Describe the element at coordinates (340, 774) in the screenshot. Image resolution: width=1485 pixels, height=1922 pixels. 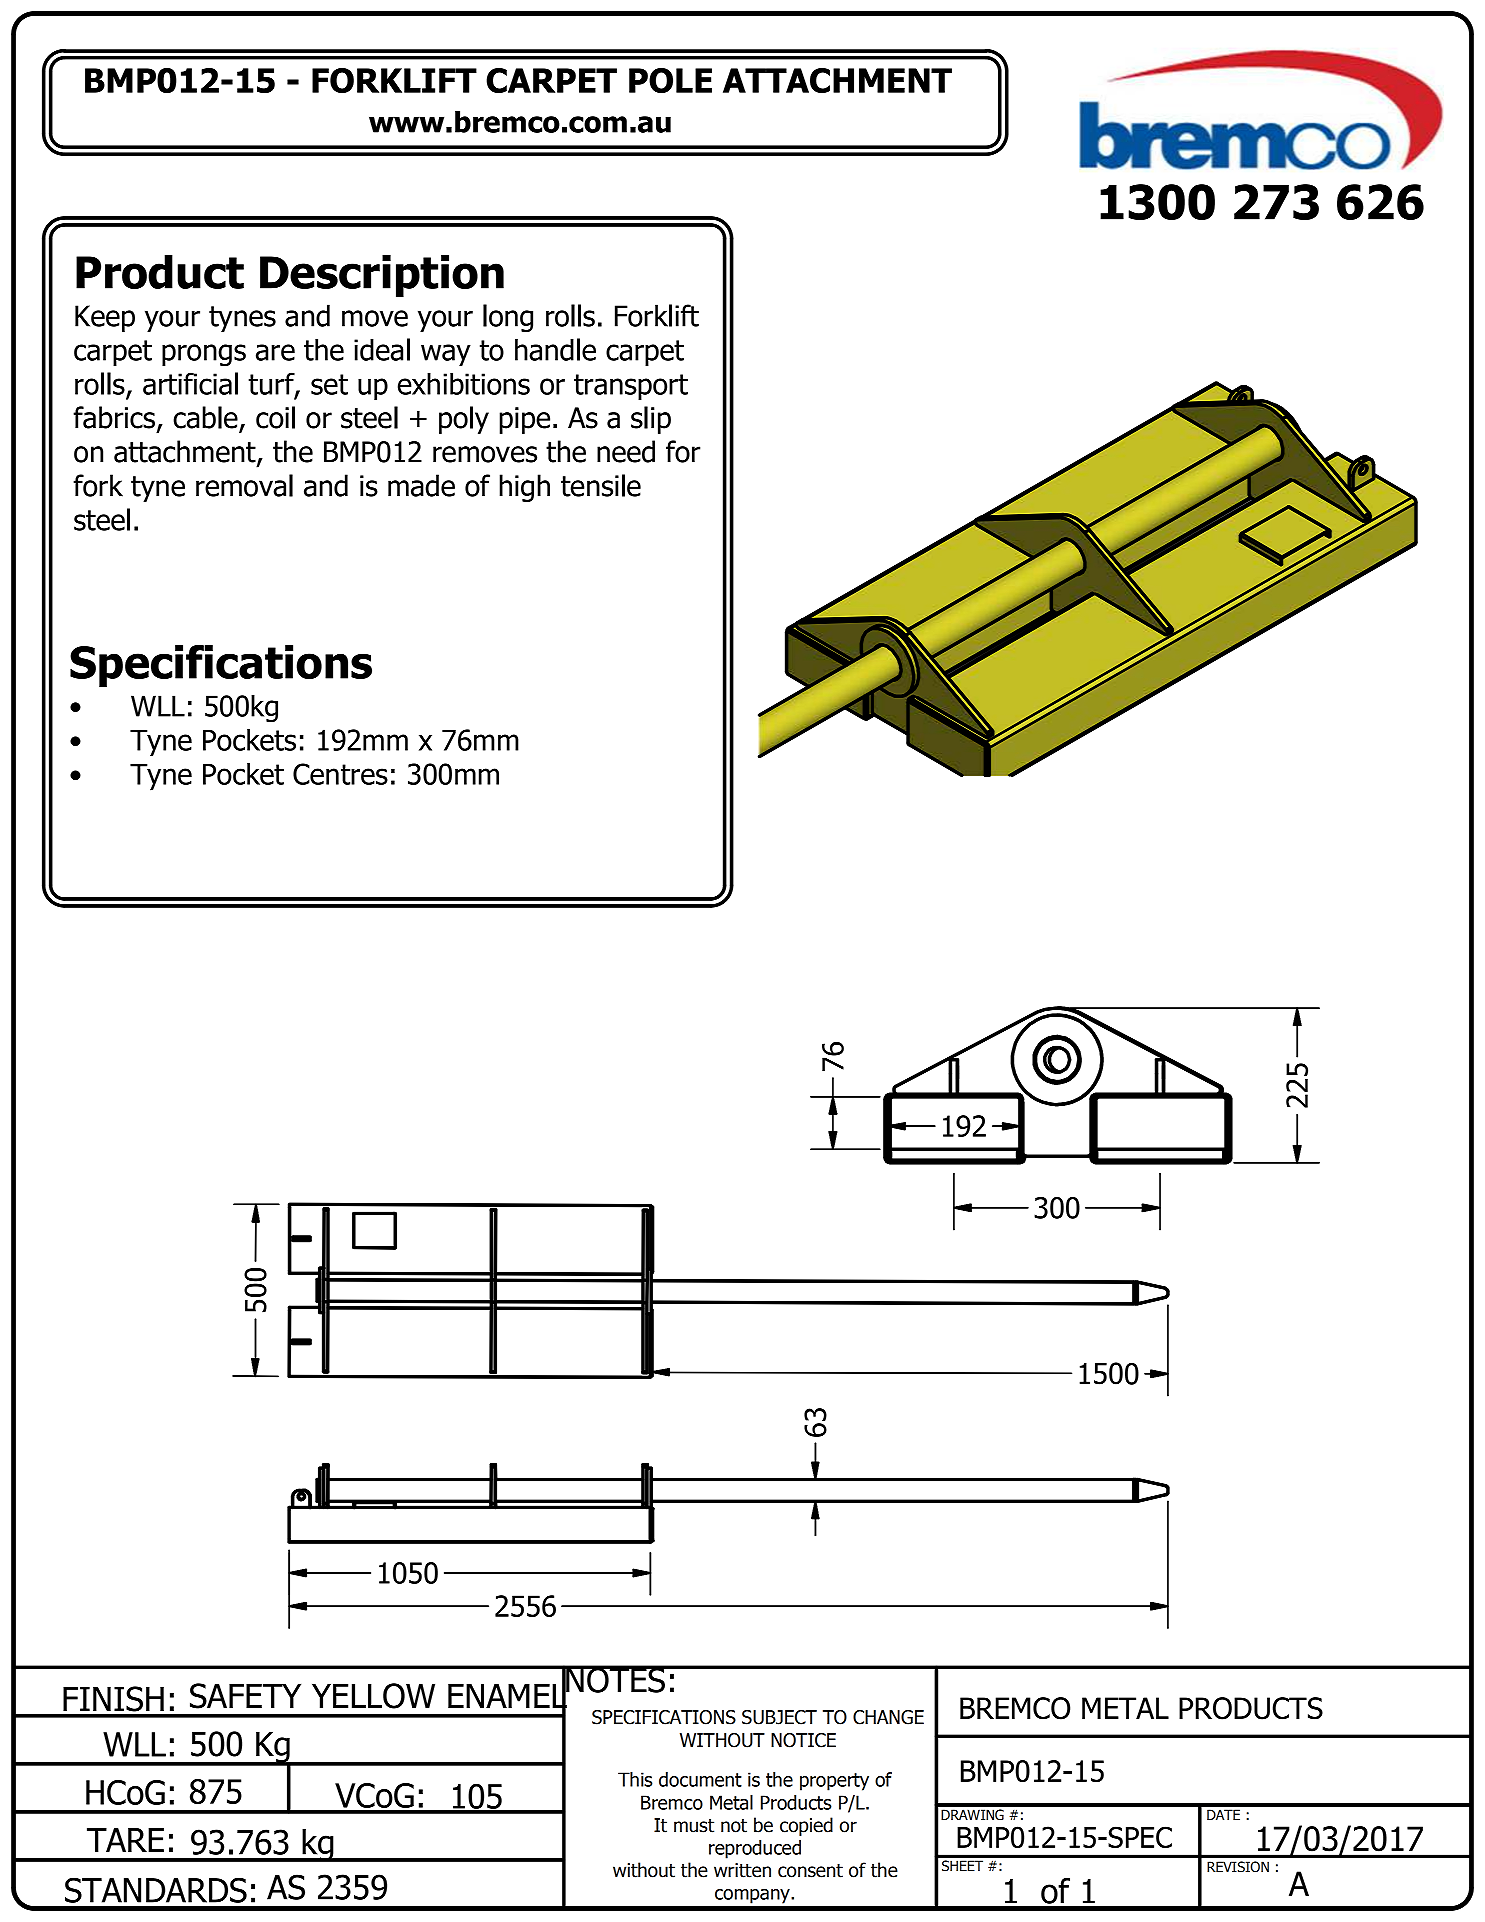
I see `Centres` at that location.
